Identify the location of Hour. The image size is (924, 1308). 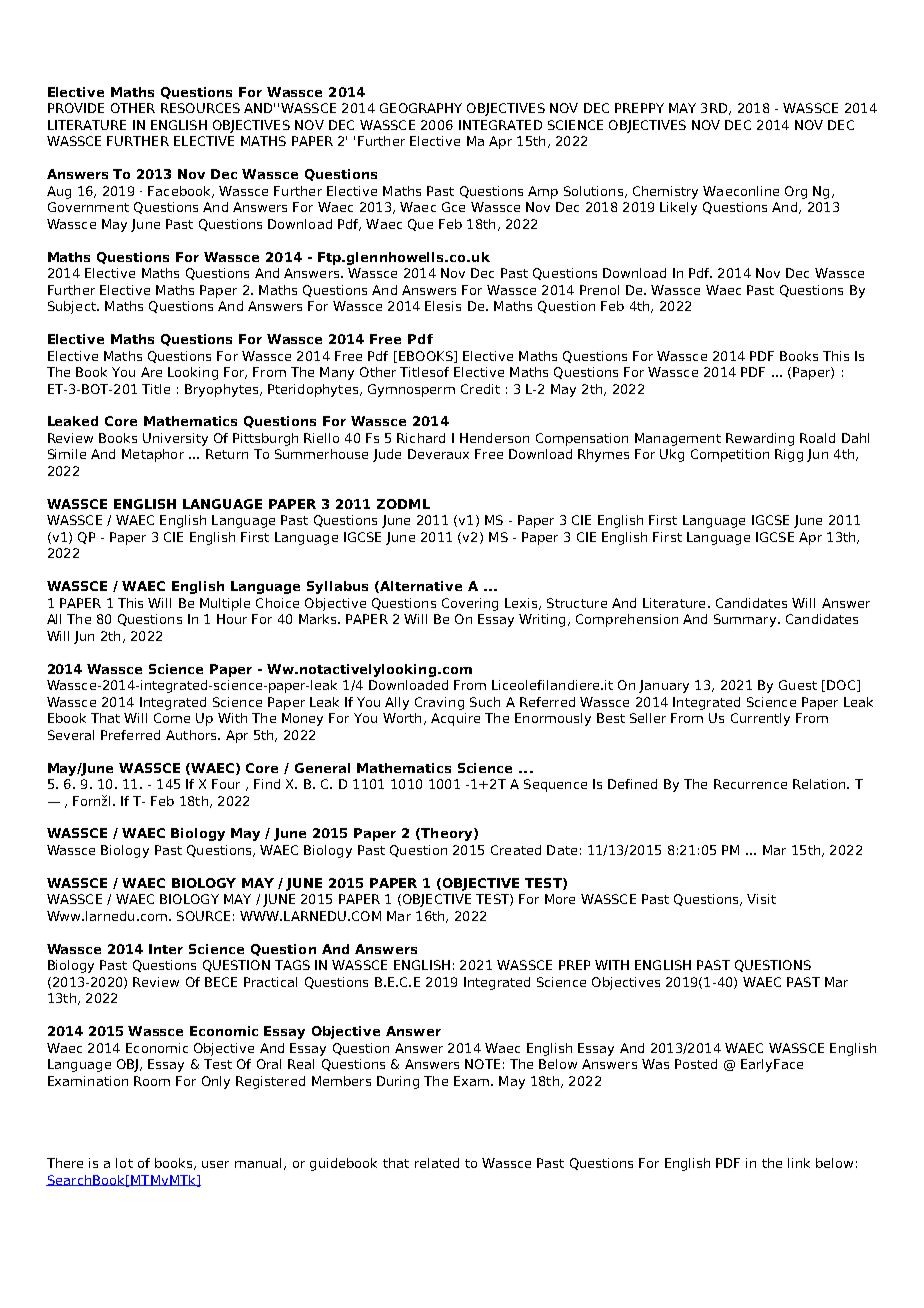
(232, 619).
